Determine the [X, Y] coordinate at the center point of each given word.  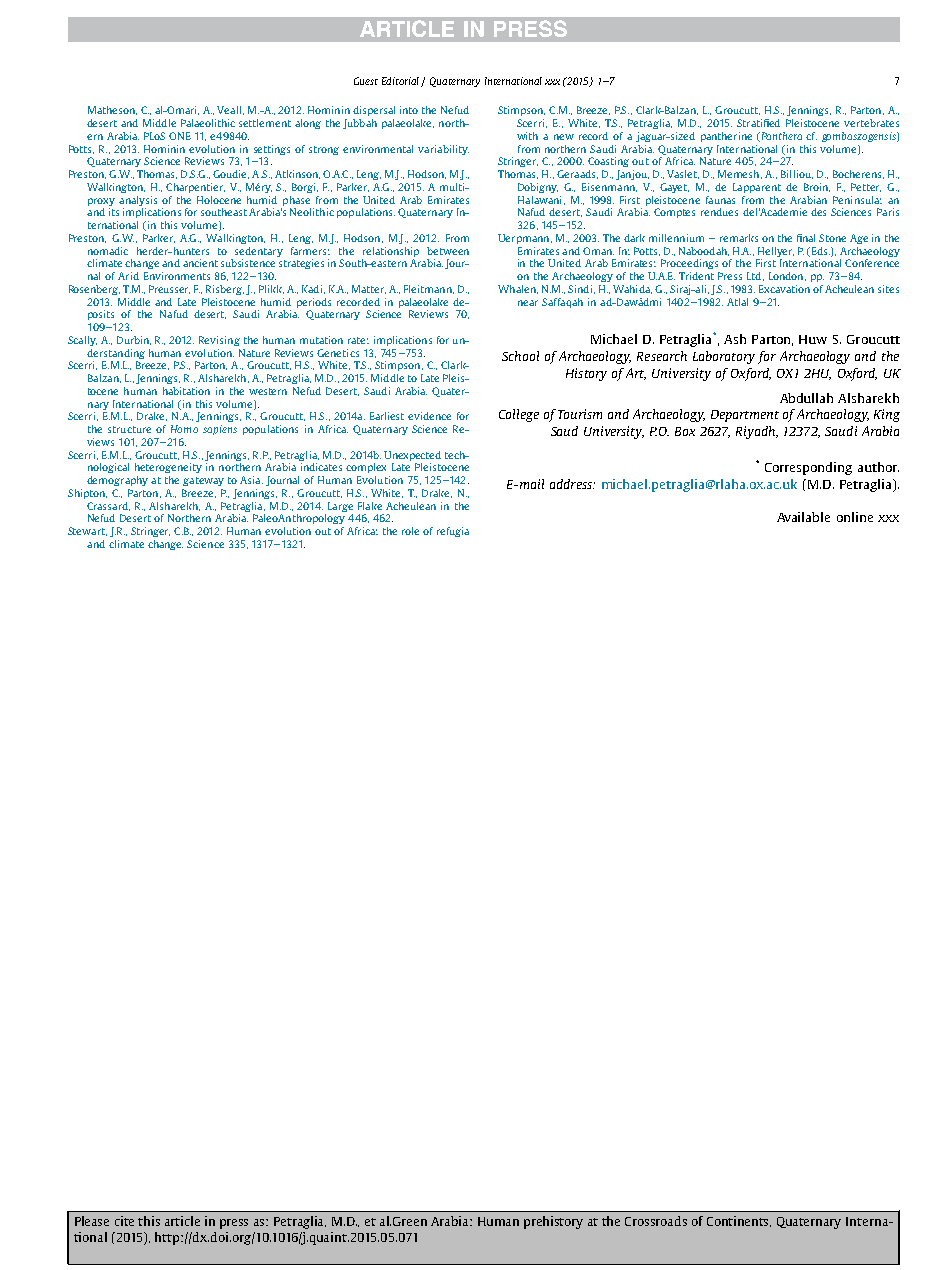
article [182, 1221]
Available [803, 517]
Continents [739, 1221]
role [410, 531]
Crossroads [656, 1221]
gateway [203, 481]
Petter [866, 187]
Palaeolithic [208, 123]
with [527, 136]
